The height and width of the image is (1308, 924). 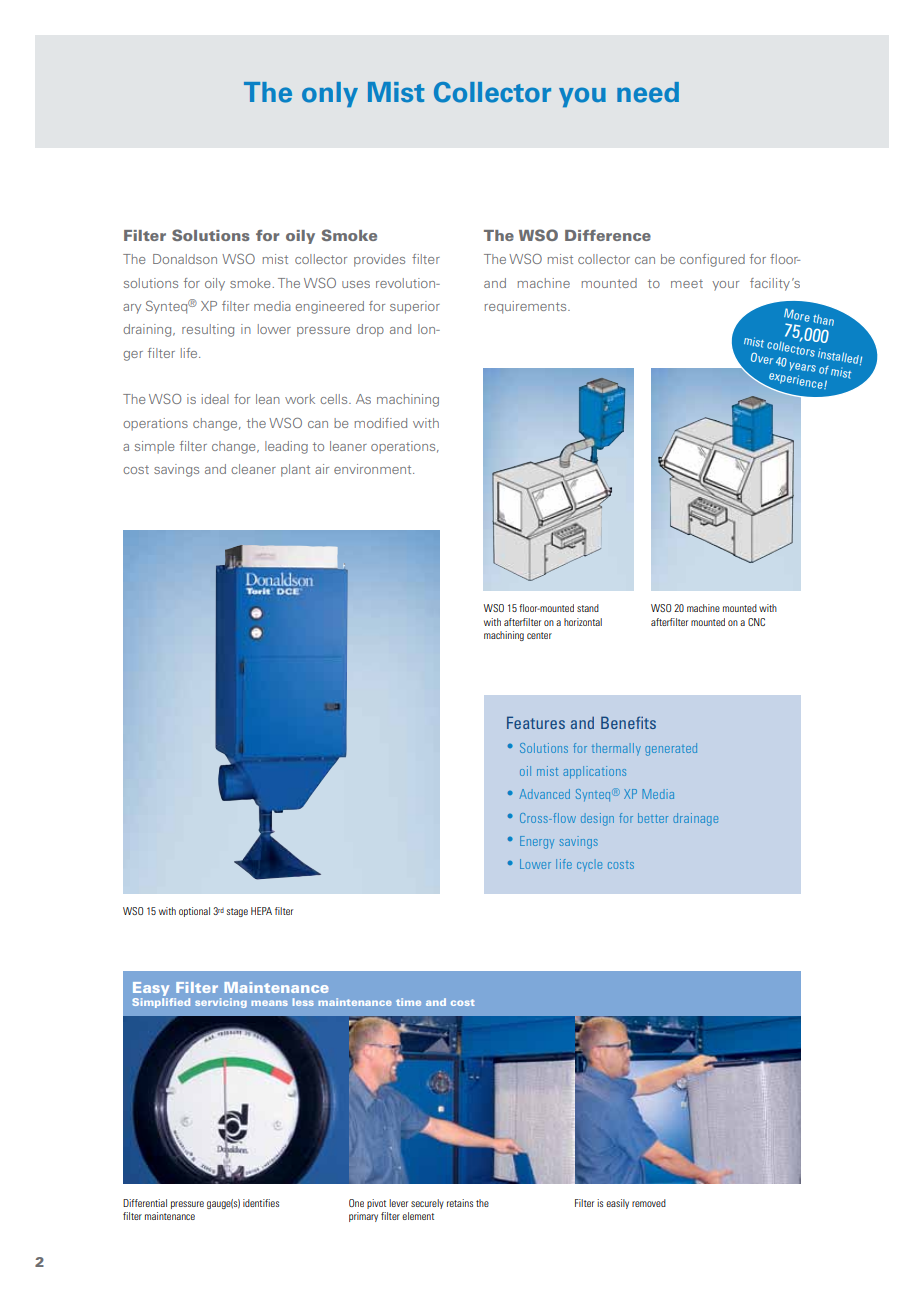 I want to click on cycle, so click(x=589, y=865).
